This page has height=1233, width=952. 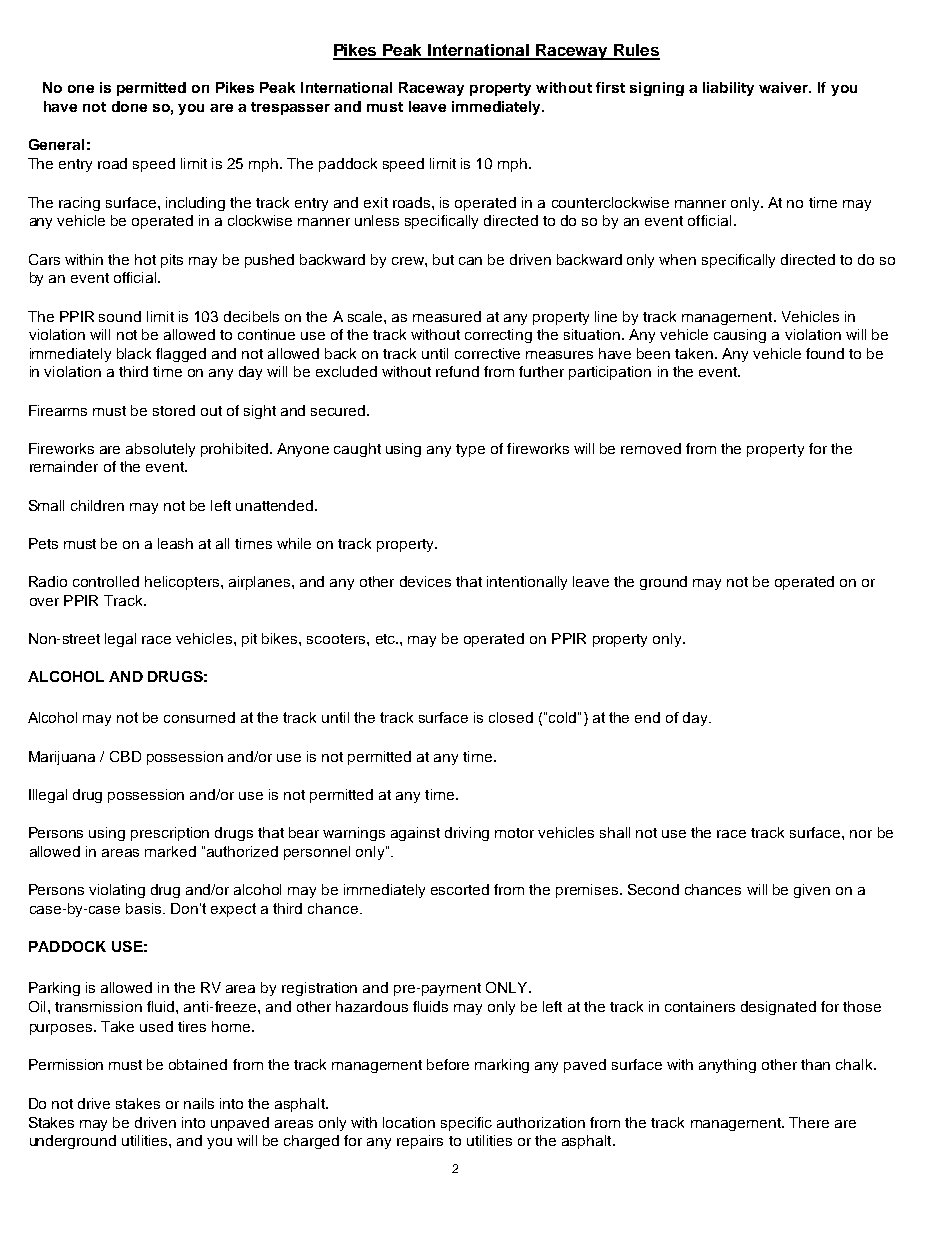 What do you see at coordinates (610, 87) in the page?
I see `first` at bounding box center [610, 87].
